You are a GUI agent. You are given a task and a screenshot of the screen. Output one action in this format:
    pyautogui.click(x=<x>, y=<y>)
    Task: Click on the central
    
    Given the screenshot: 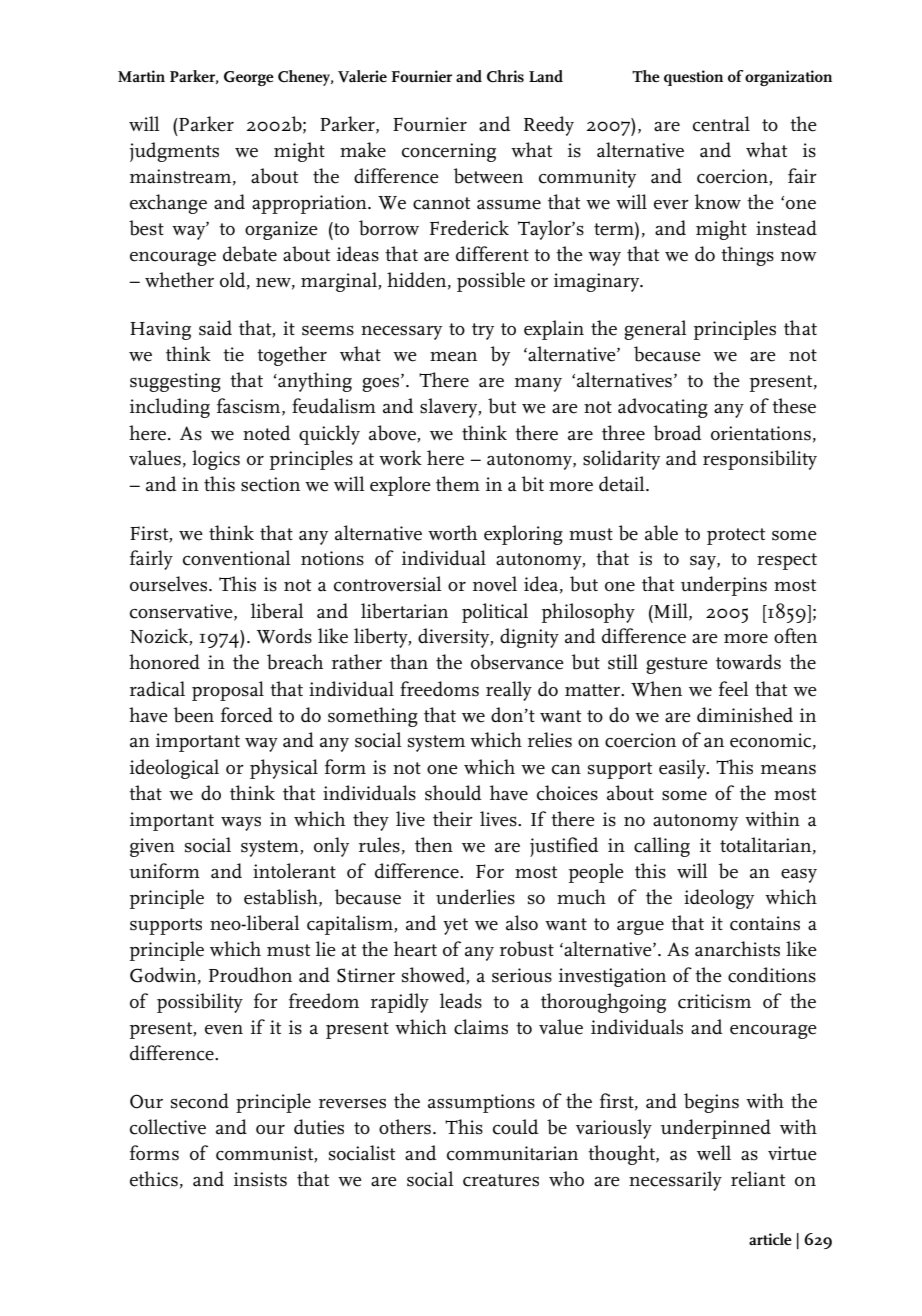 What is the action you would take?
    pyautogui.click(x=721, y=124)
